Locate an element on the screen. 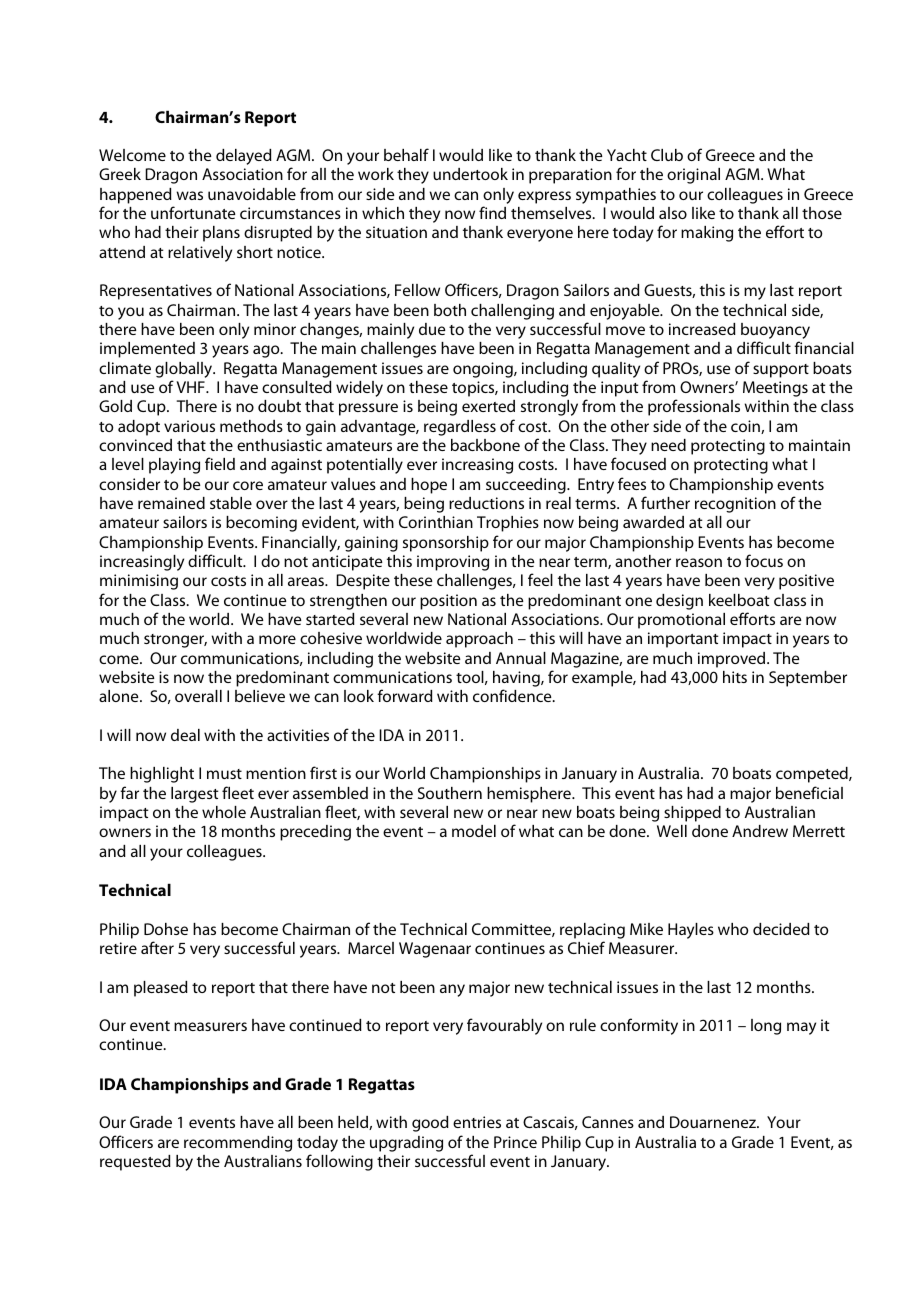 The image size is (924, 1308). recommending is located at coordinates (238, 1144).
